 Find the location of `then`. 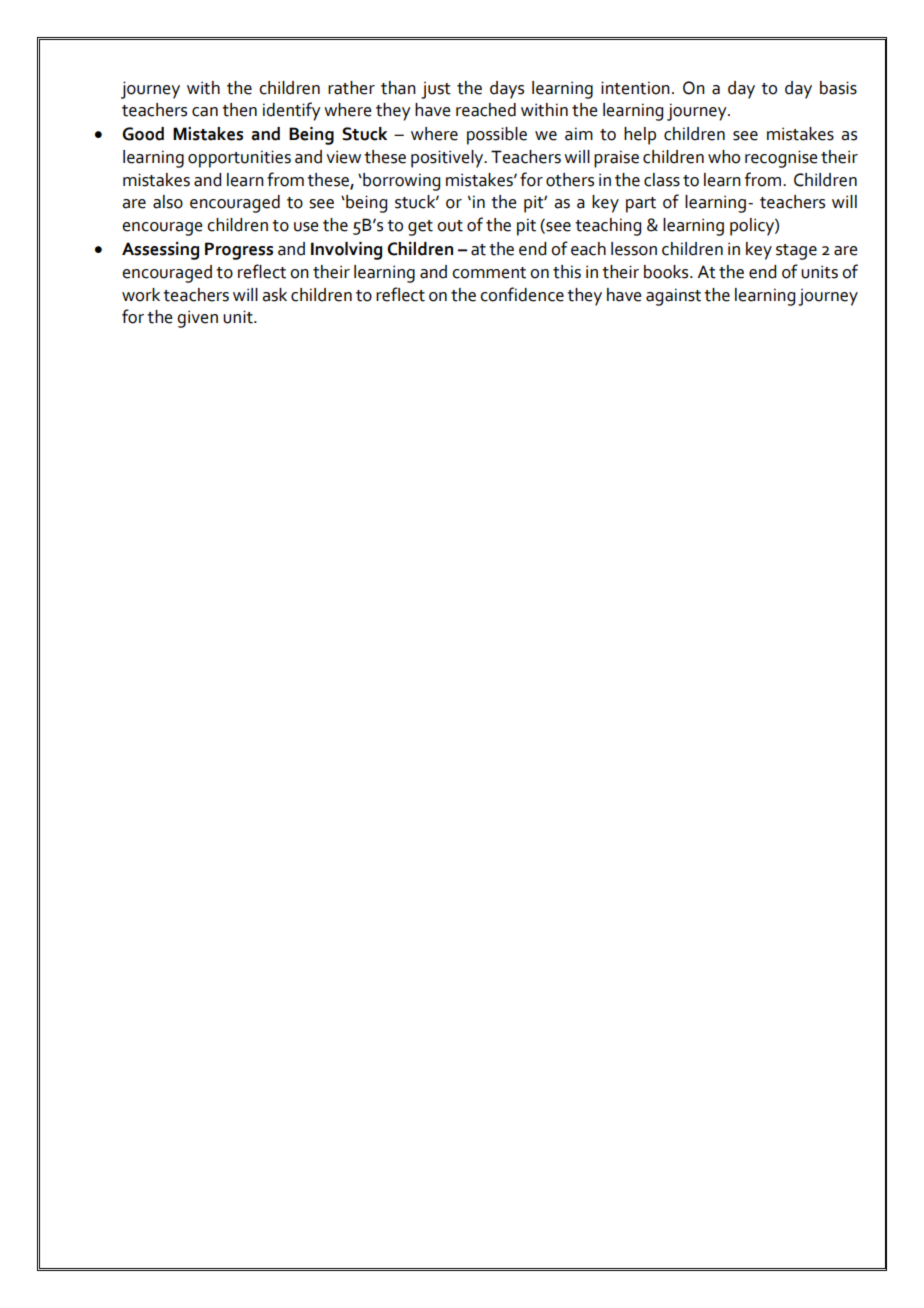

then is located at coordinates (239, 110).
